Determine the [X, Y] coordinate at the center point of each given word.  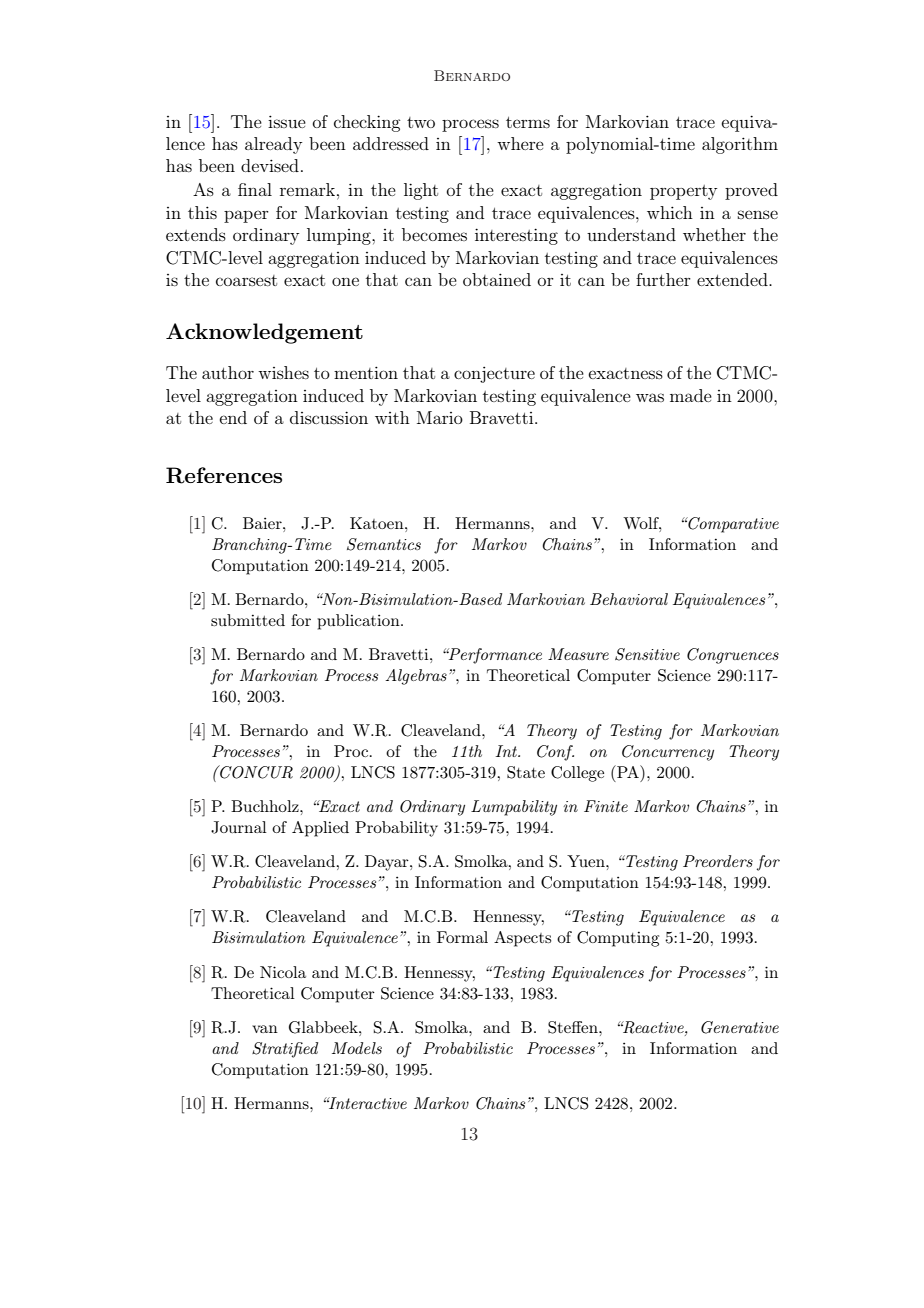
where [520, 143]
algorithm [740, 145]
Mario [440, 417]
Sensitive [647, 654]
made [691, 395]
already [273, 145]
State [526, 772]
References [224, 475]
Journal [239, 827]
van [265, 1029]
